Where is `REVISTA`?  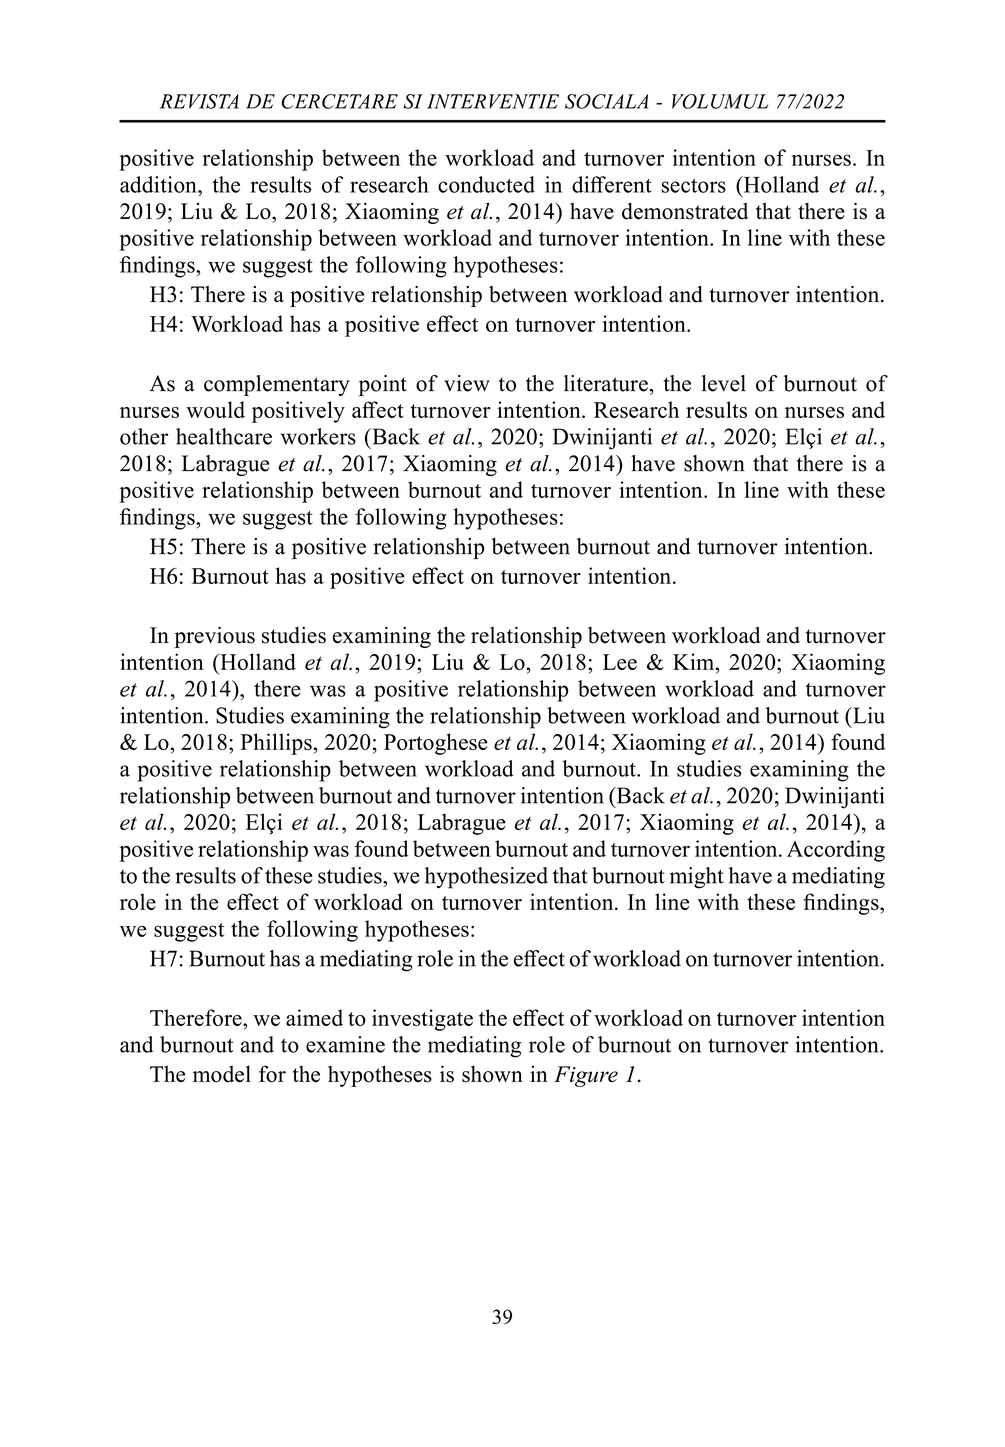
REVISTA is located at coordinates (199, 101).
